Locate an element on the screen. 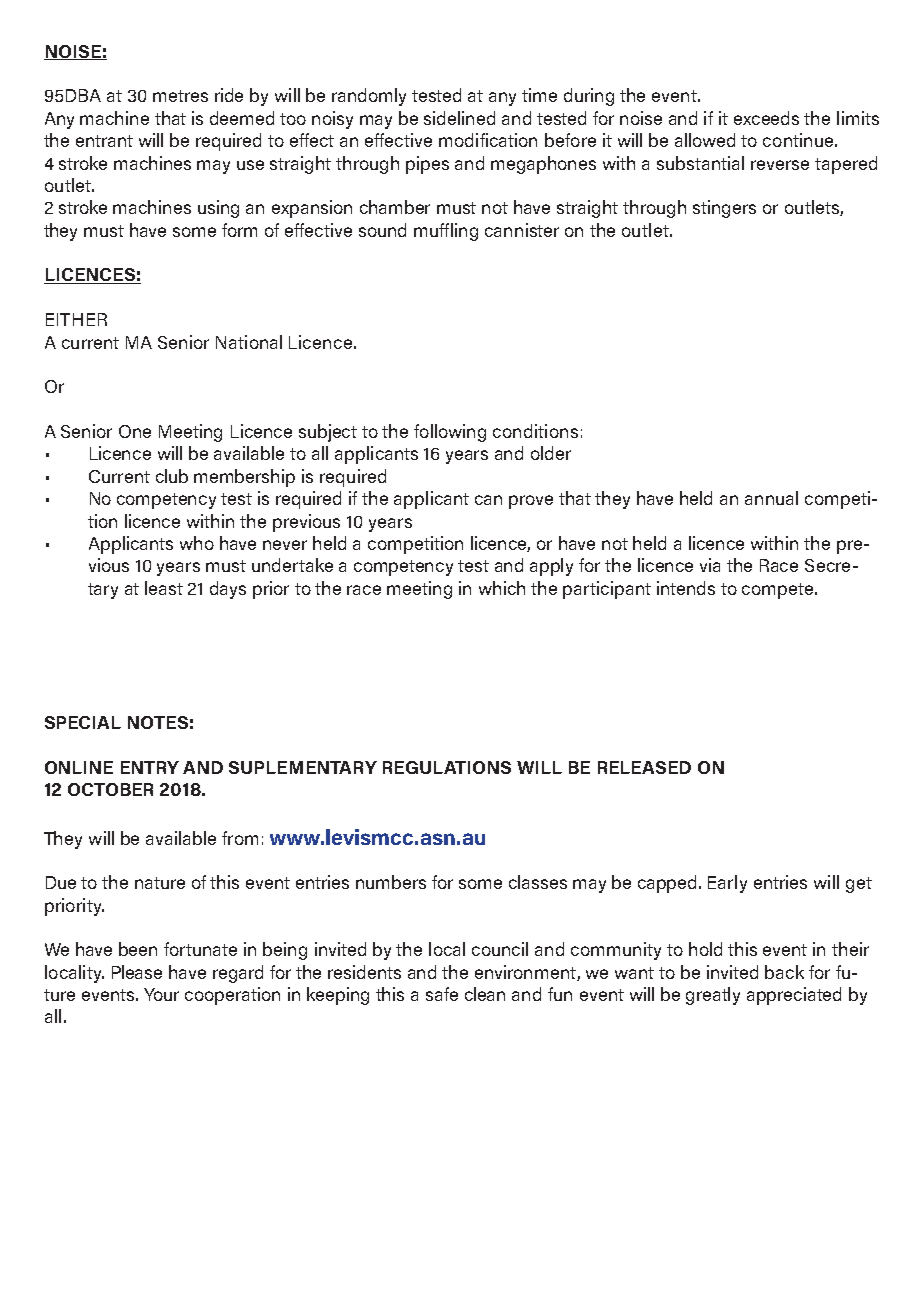  exceeds is located at coordinates (766, 118).
